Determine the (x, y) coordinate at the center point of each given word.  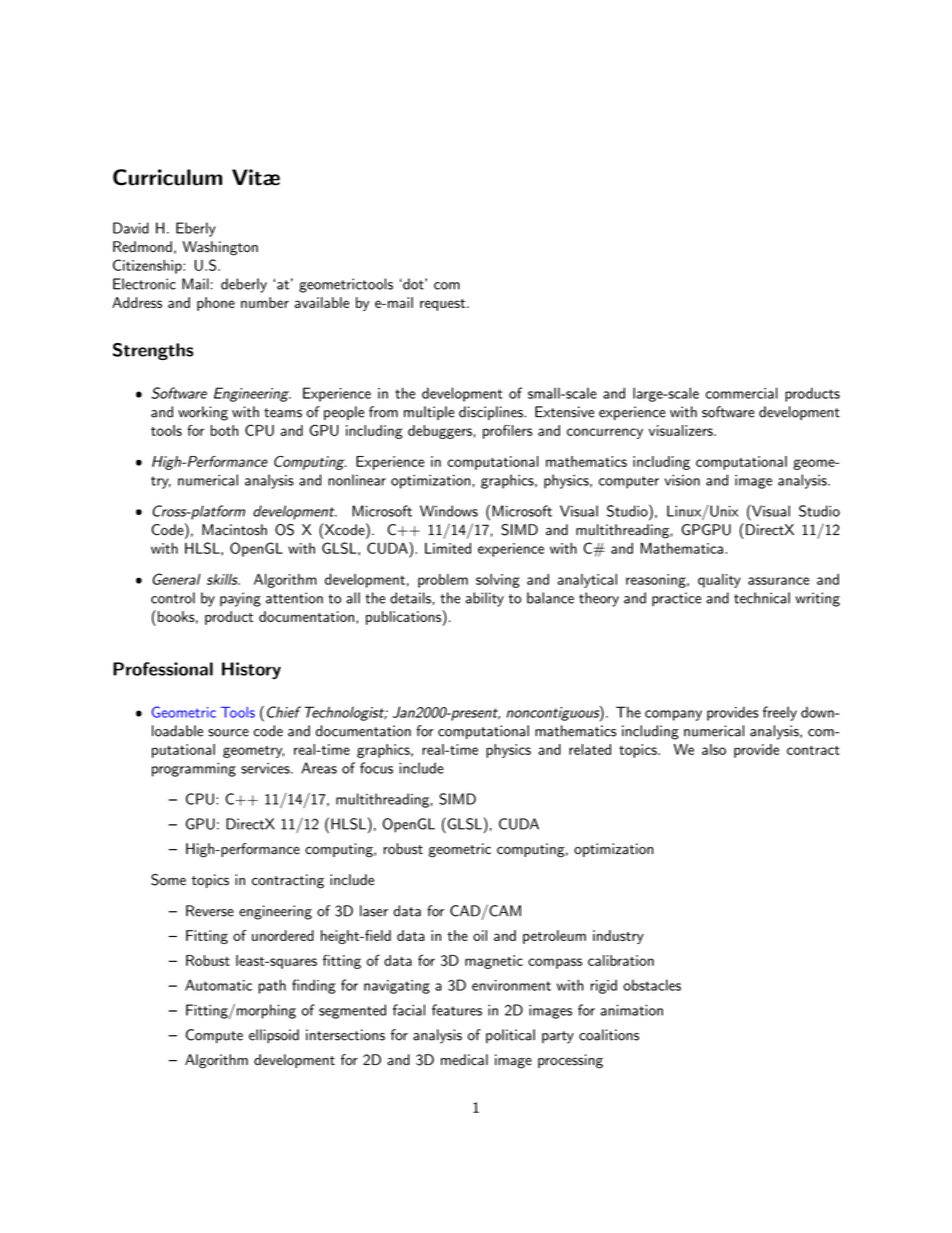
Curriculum (167, 177)
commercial (742, 393)
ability (484, 599)
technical (762, 598)
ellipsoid (274, 1036)
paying (240, 599)
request (442, 305)
